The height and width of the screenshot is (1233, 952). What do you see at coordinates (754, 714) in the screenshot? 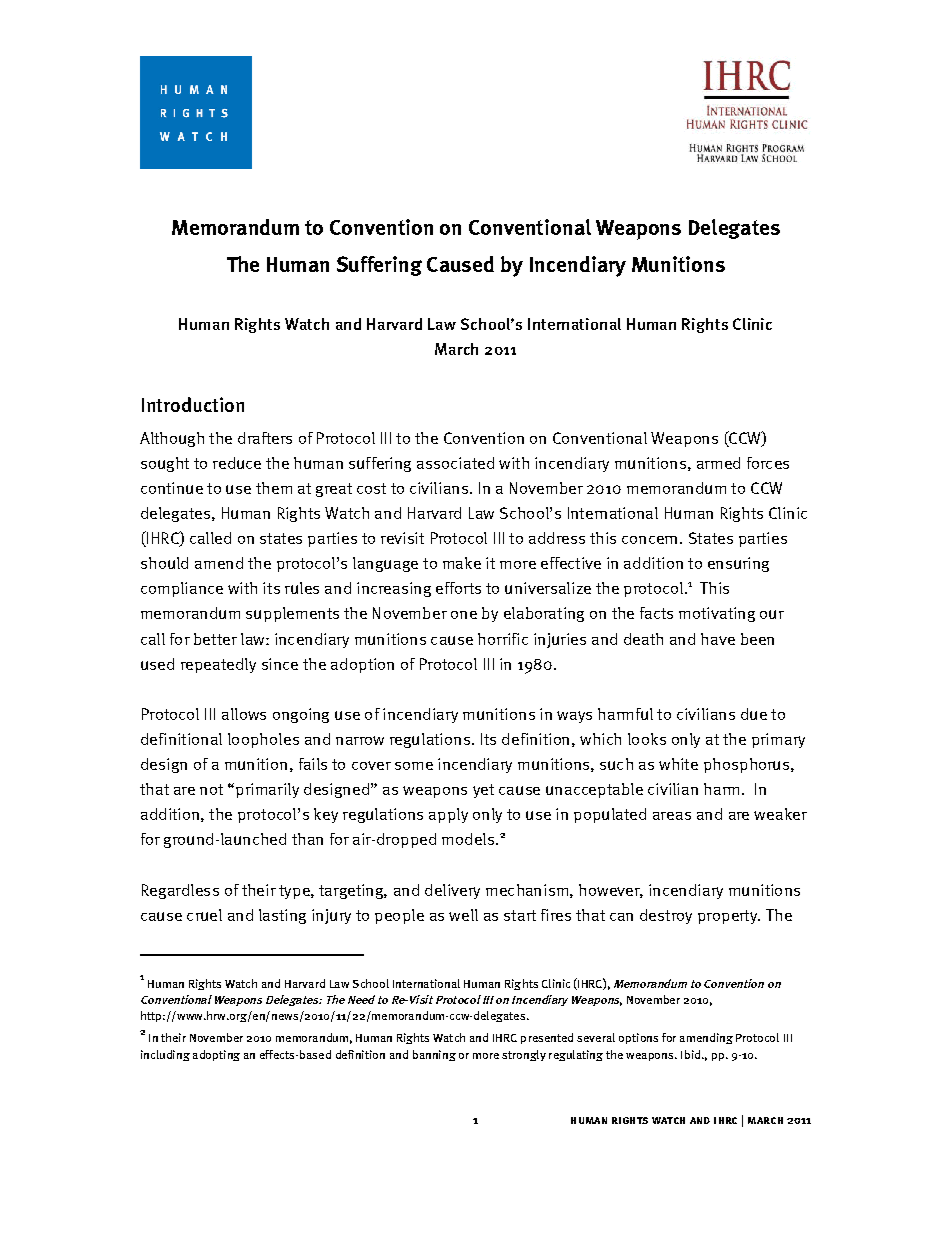
I see `due` at bounding box center [754, 714].
